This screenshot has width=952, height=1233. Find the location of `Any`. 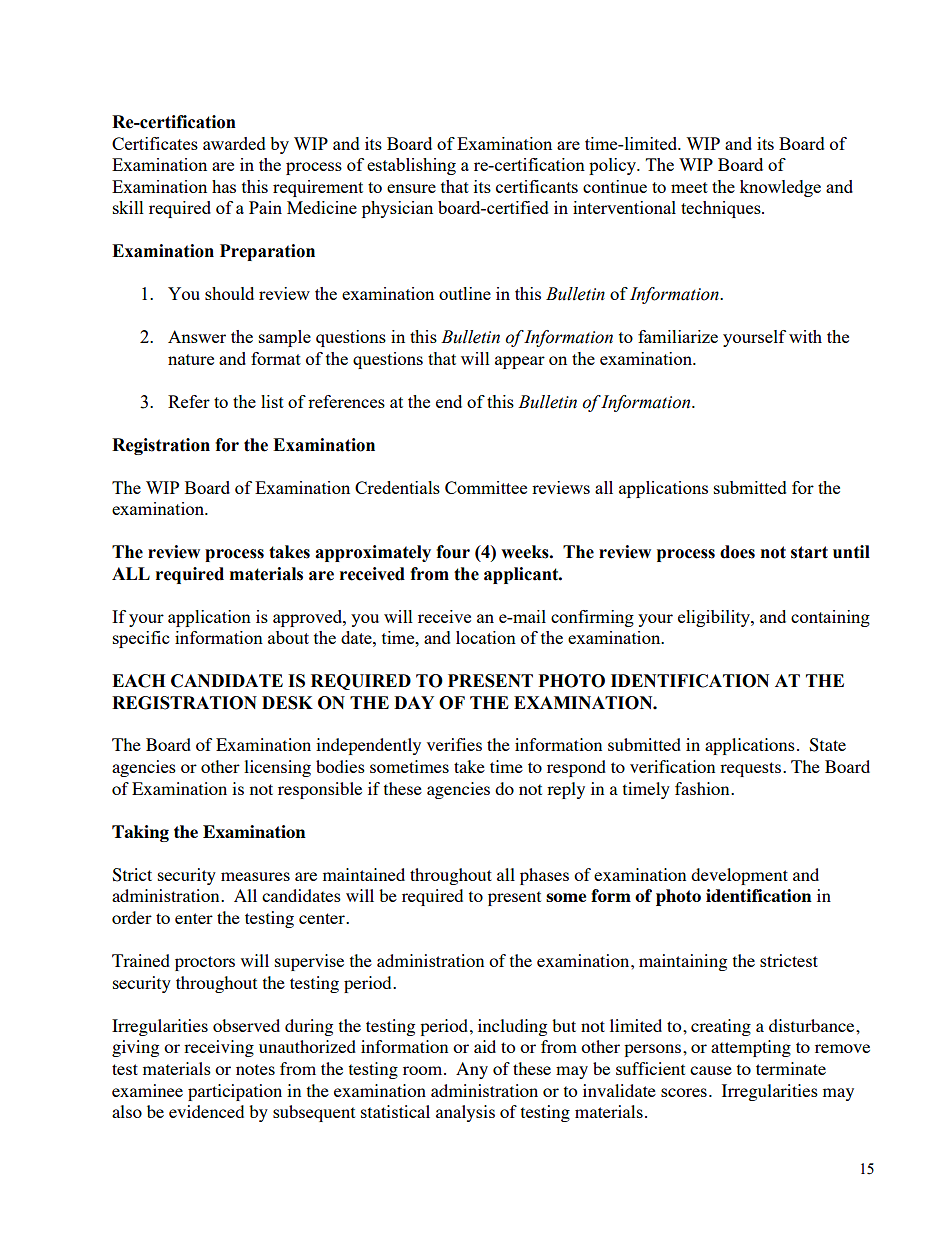

Any is located at coordinates (472, 1070).
